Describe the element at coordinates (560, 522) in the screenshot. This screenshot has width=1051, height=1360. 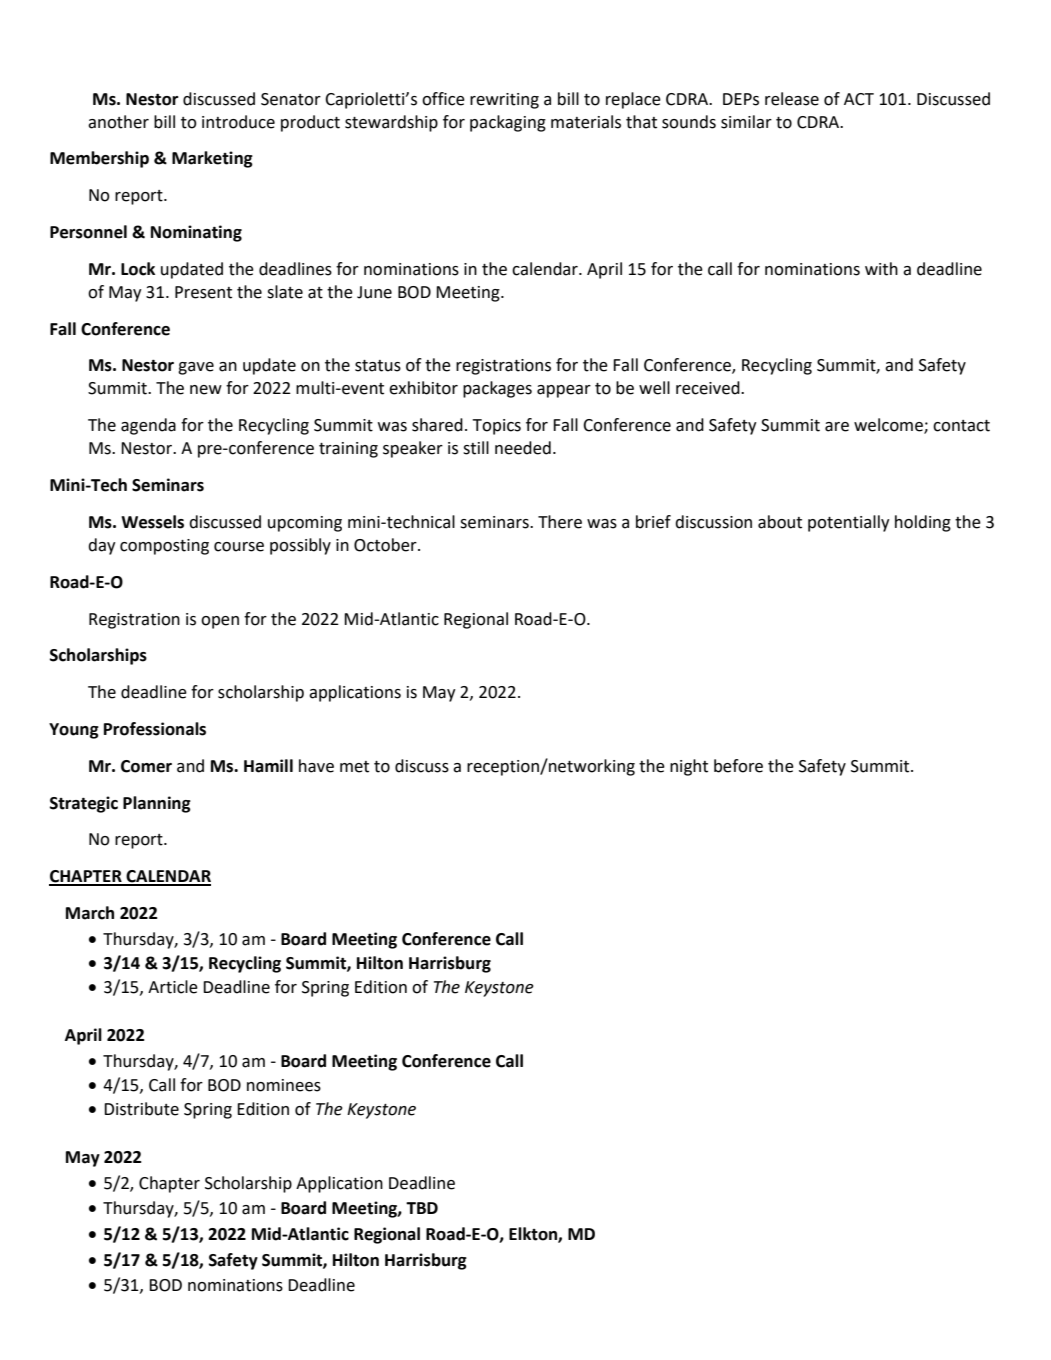
I see `There` at that location.
